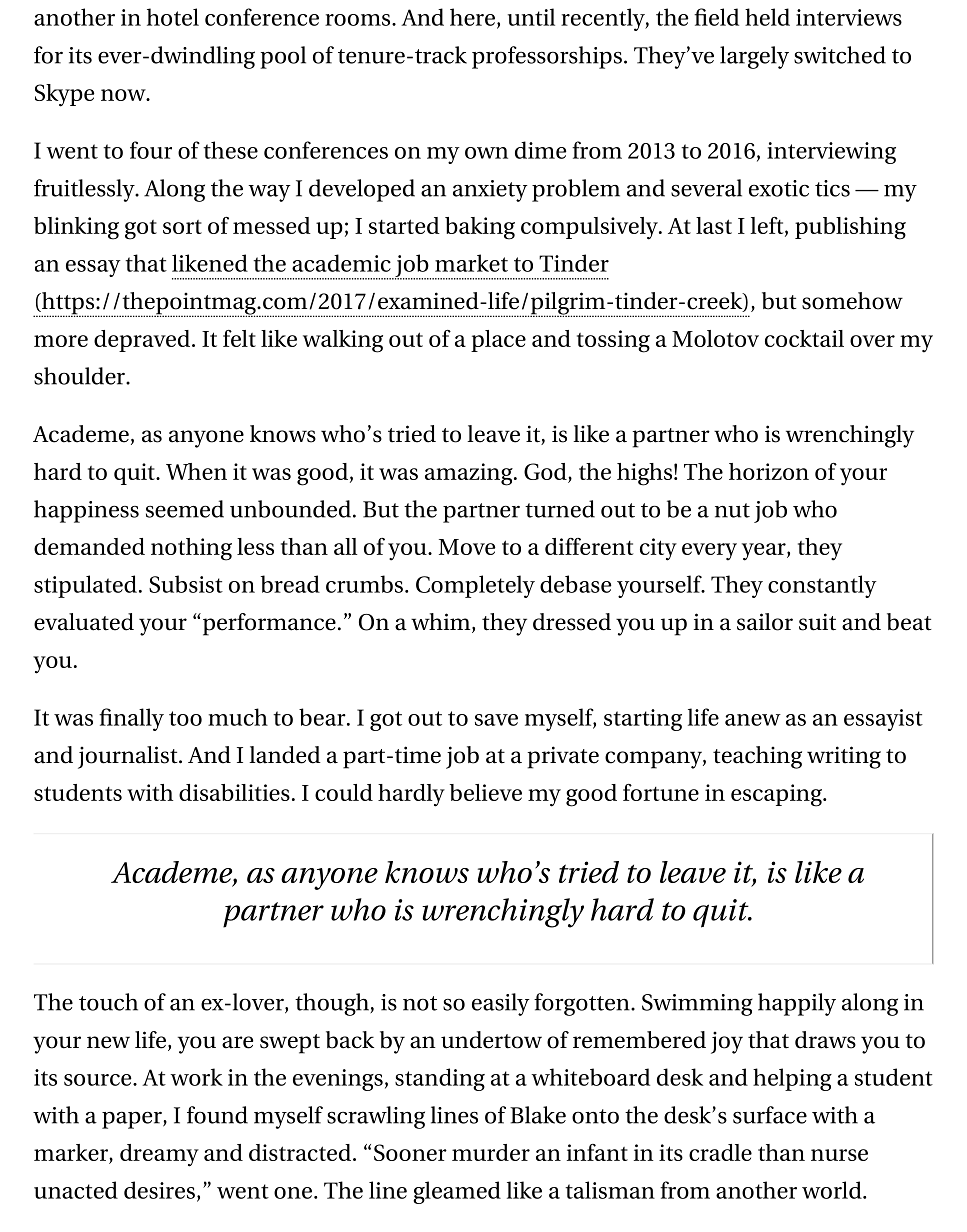 The height and width of the screenshot is (1232, 967). Describe the element at coordinates (472, 17) in the screenshot. I see `here` at that location.
